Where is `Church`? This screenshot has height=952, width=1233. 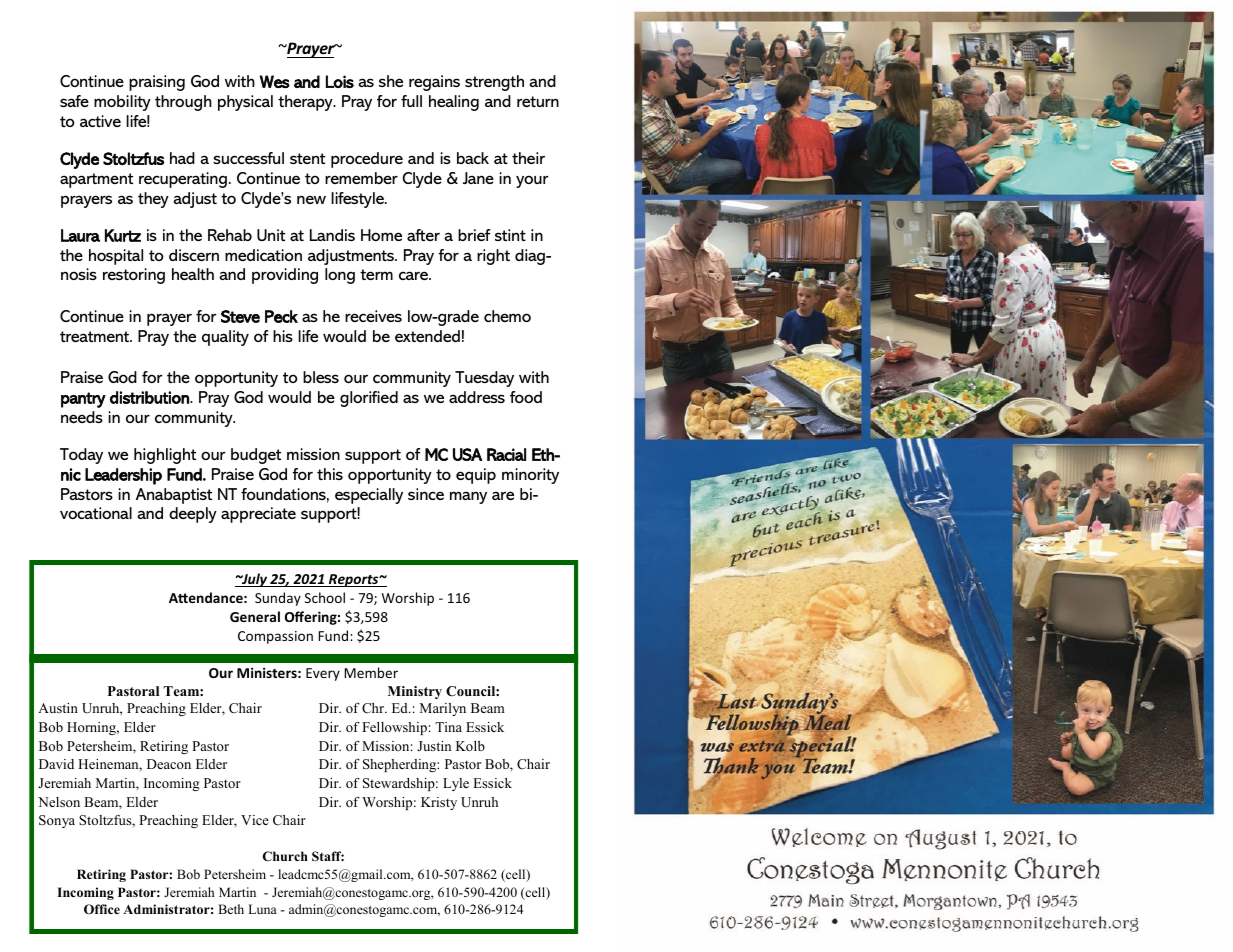 Church is located at coordinates (285, 856).
